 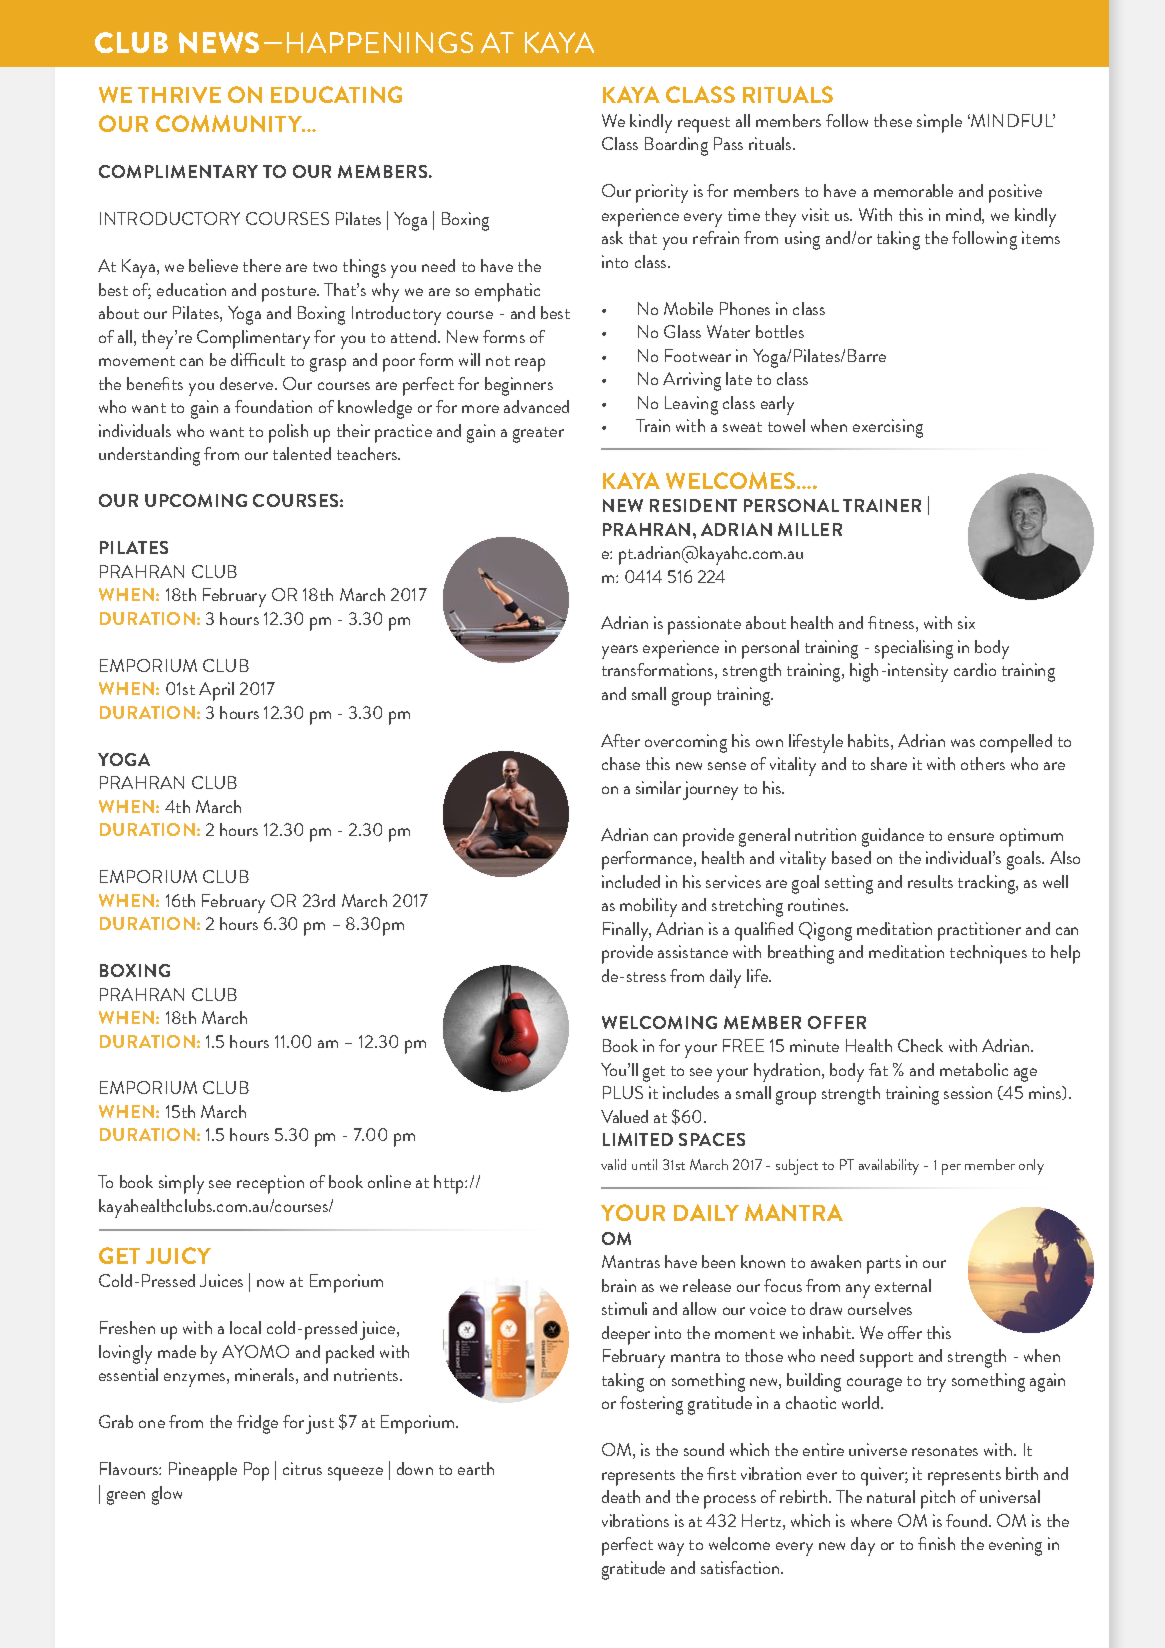 What do you see at coordinates (538, 435) in the screenshot?
I see `greater` at bounding box center [538, 435].
